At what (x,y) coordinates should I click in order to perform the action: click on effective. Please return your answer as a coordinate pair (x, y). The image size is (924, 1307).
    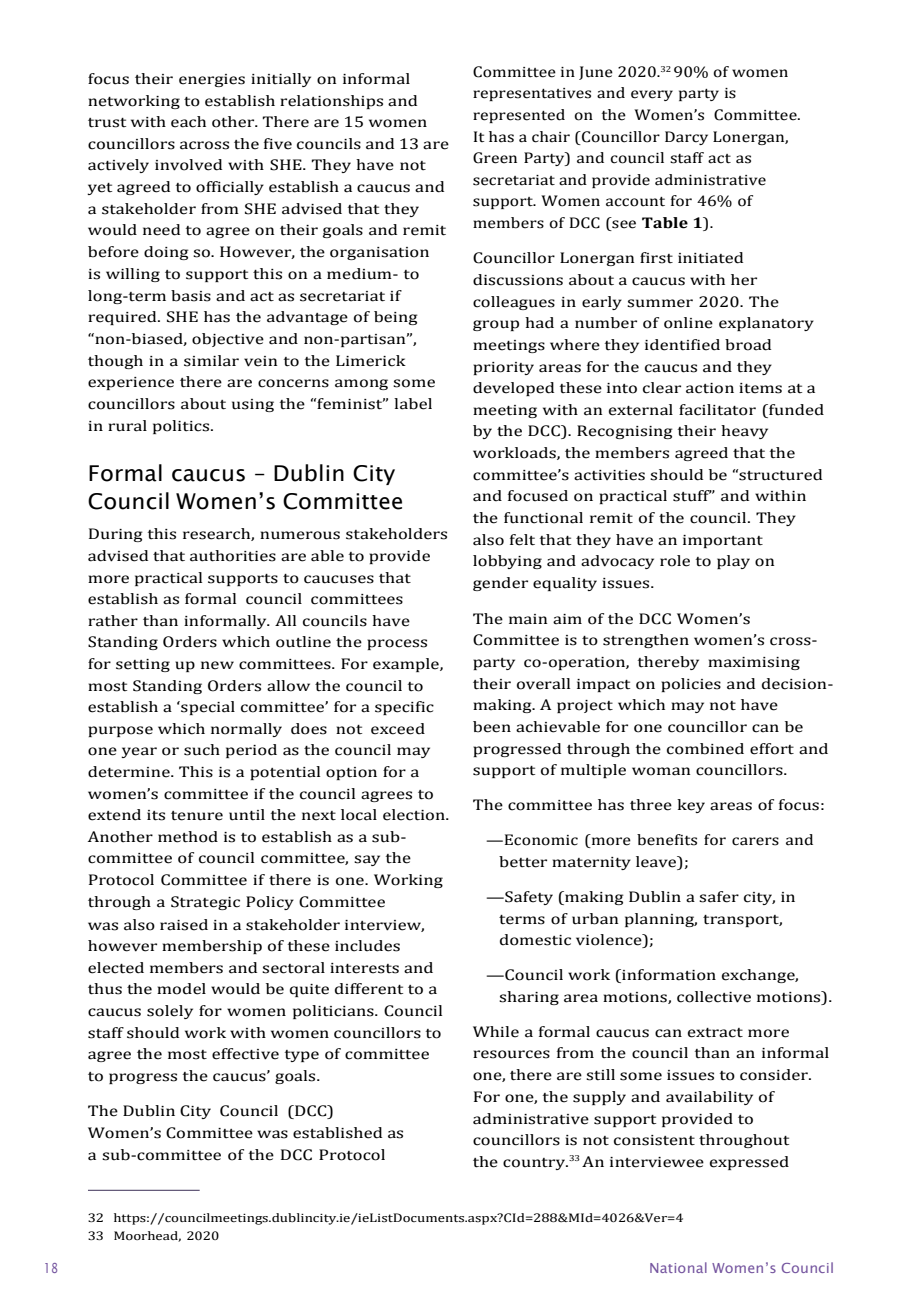
    Looking at the image, I should click on (245, 1054).
